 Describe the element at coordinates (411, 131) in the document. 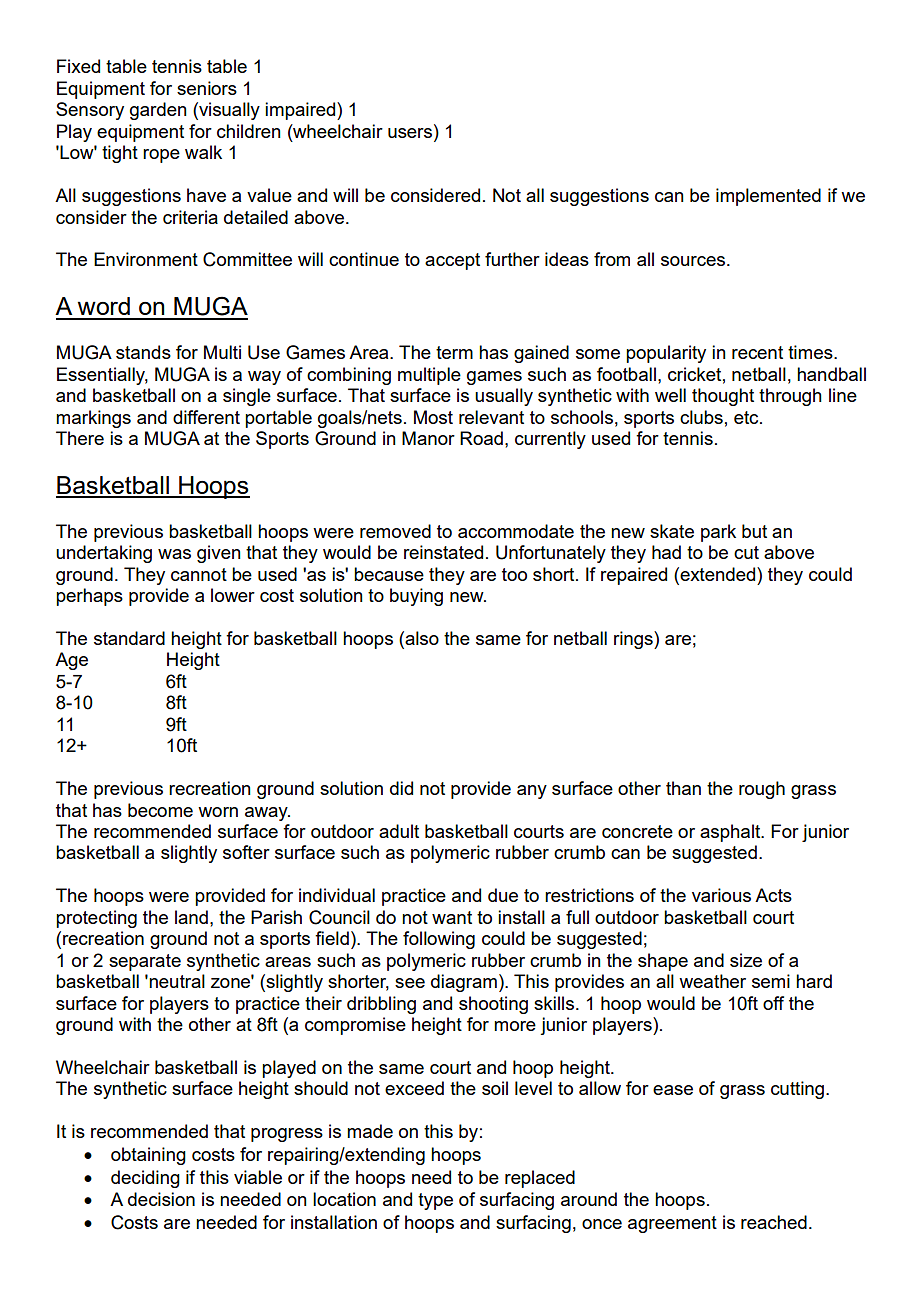

I see `users` at that location.
